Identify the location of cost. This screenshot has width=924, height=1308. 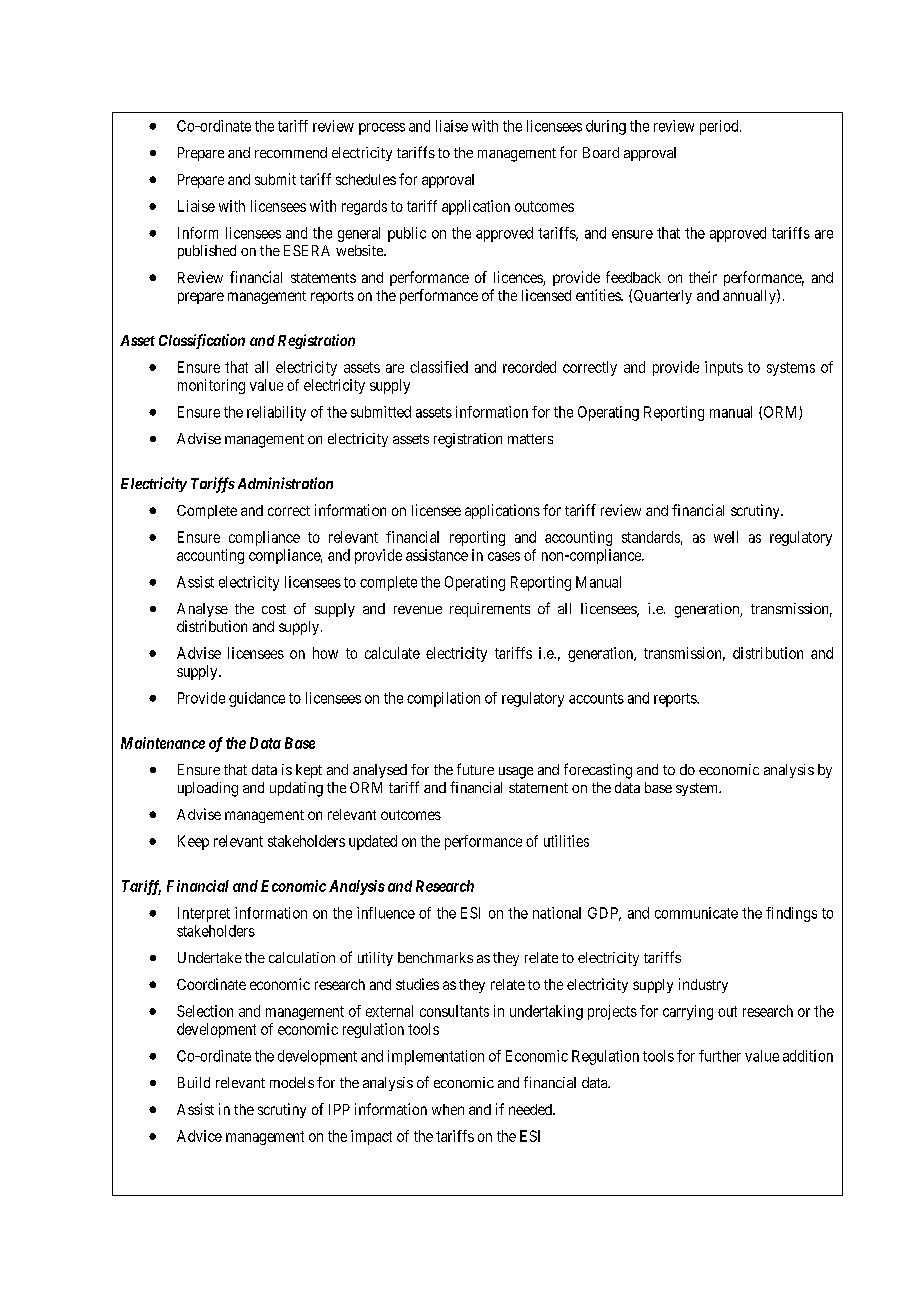
(274, 609).
